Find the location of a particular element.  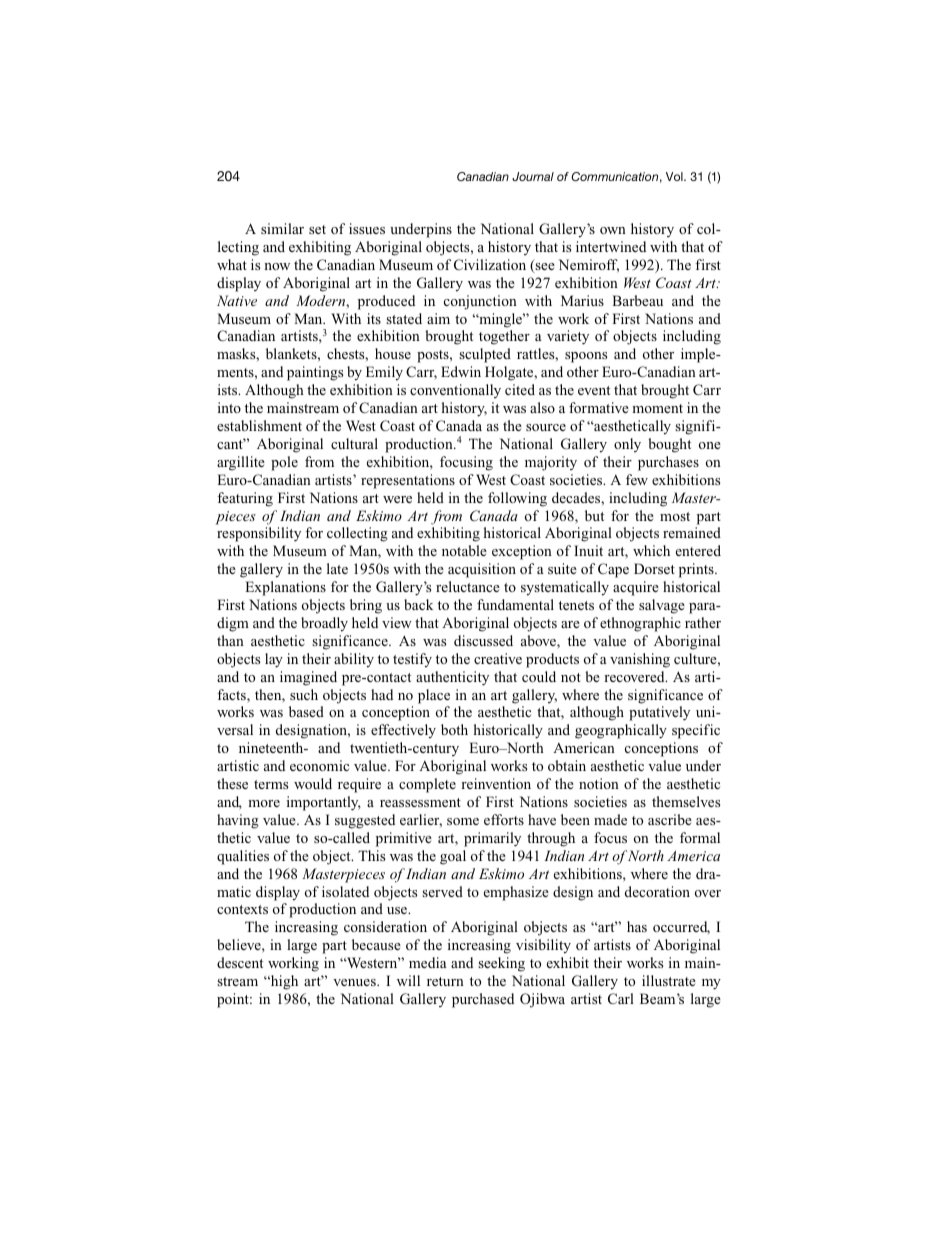

similar is located at coordinates (282, 228).
